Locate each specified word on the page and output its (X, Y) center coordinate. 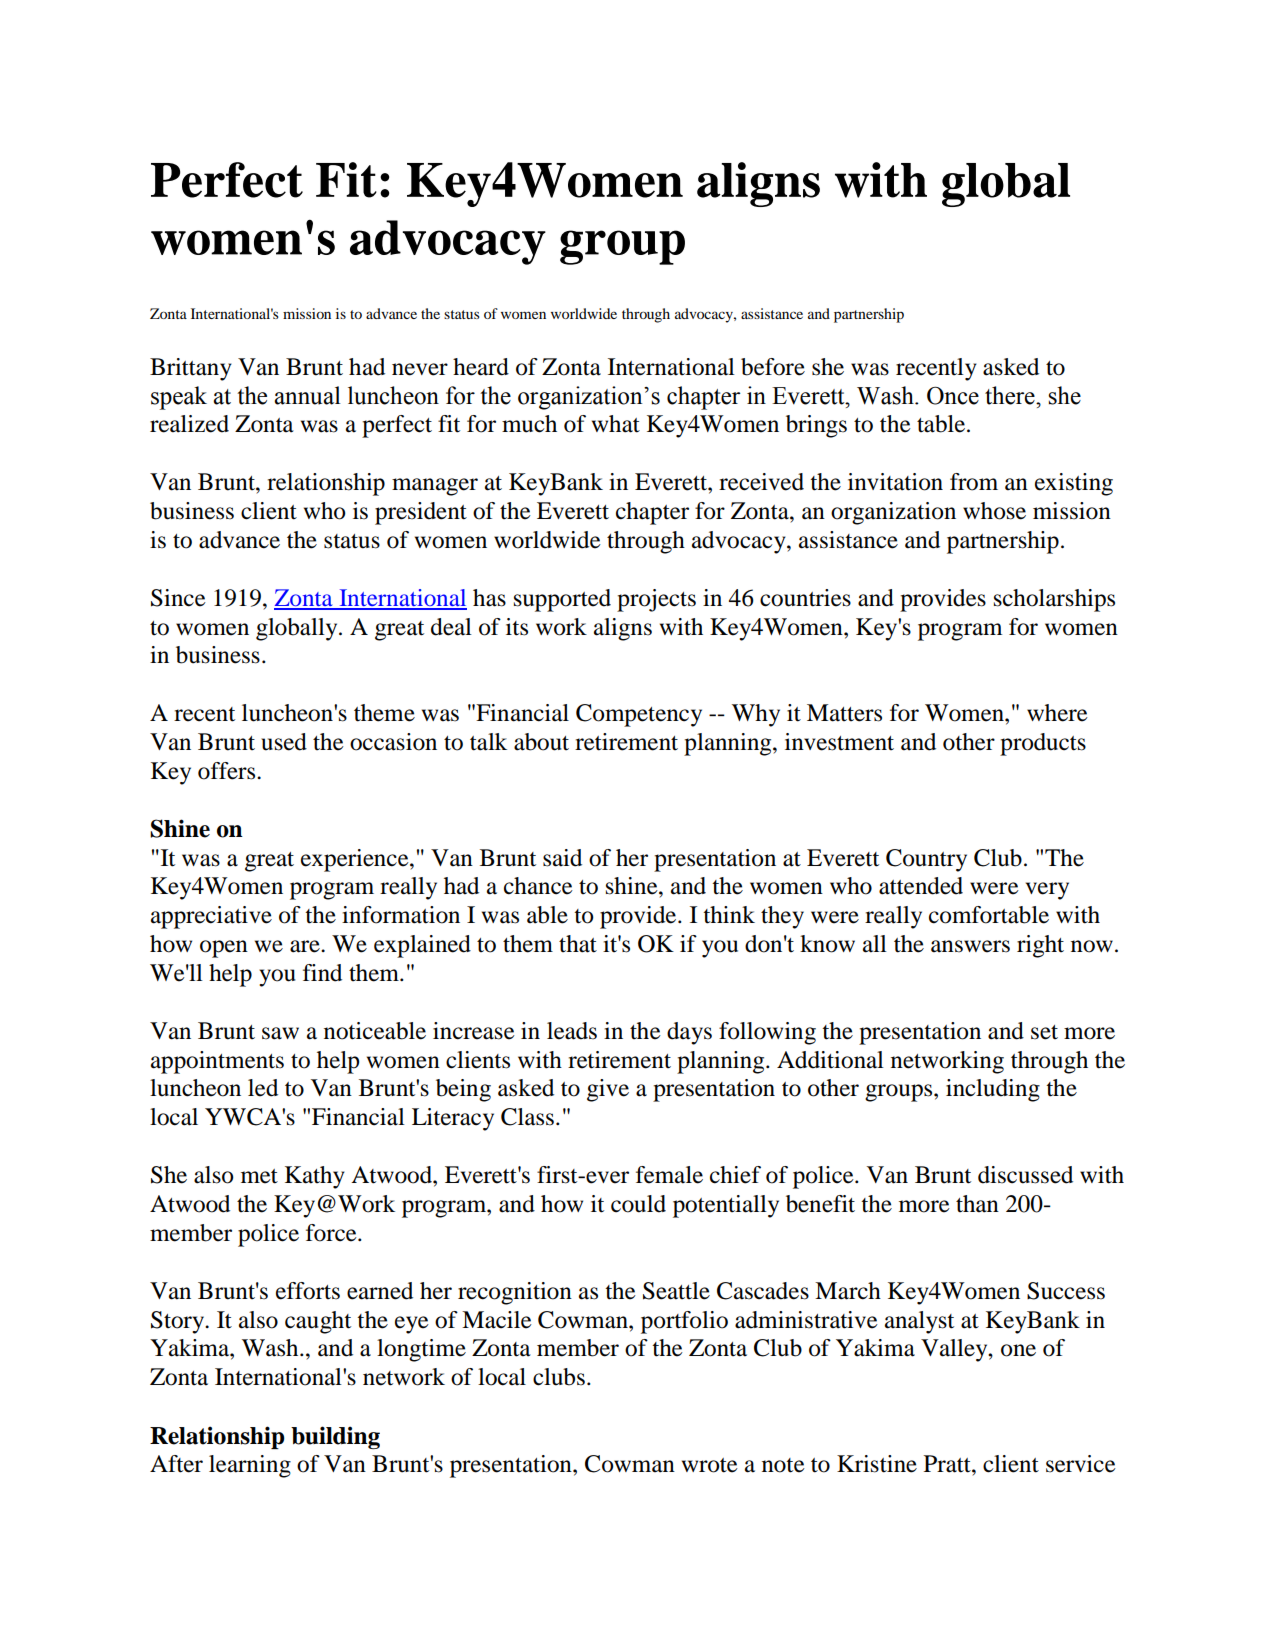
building (335, 1437)
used (284, 742)
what (616, 424)
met (259, 1176)
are (306, 946)
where (1057, 713)
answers (970, 946)
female (669, 1175)
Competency (639, 715)
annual (307, 395)
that (578, 944)
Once (953, 395)
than (977, 1204)
